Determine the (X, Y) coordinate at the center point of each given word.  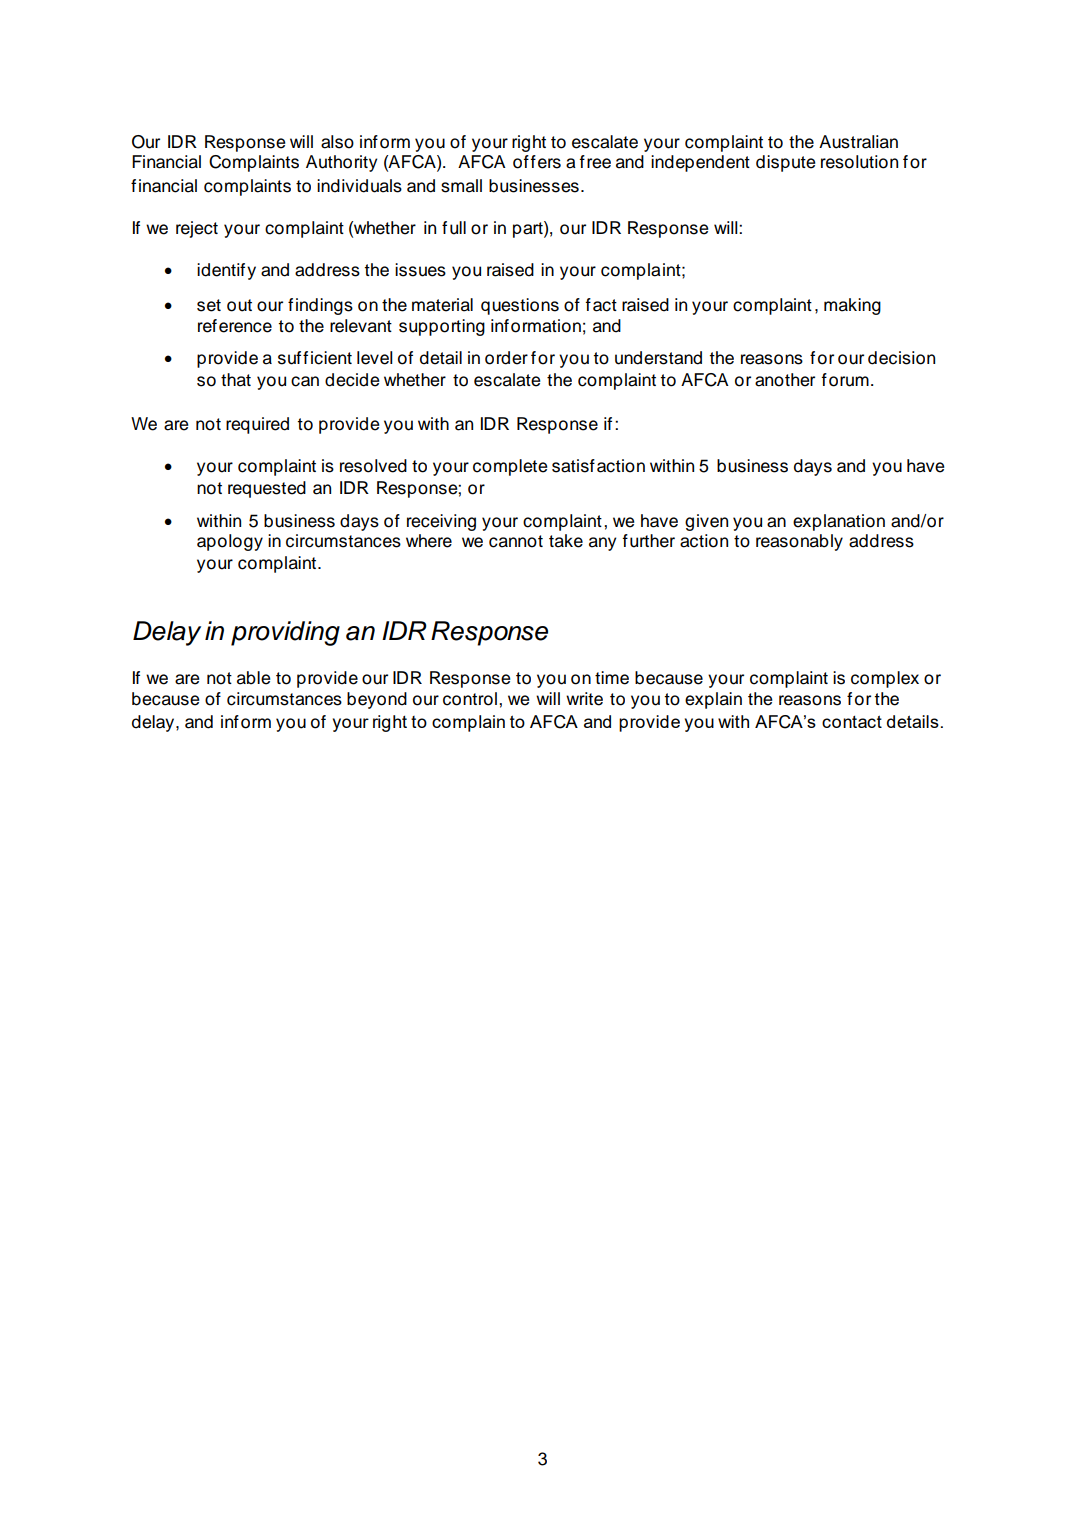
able (253, 678)
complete (510, 467)
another (785, 380)
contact (852, 721)
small (461, 186)
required (257, 425)
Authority (341, 163)
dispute (785, 163)
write (584, 699)
